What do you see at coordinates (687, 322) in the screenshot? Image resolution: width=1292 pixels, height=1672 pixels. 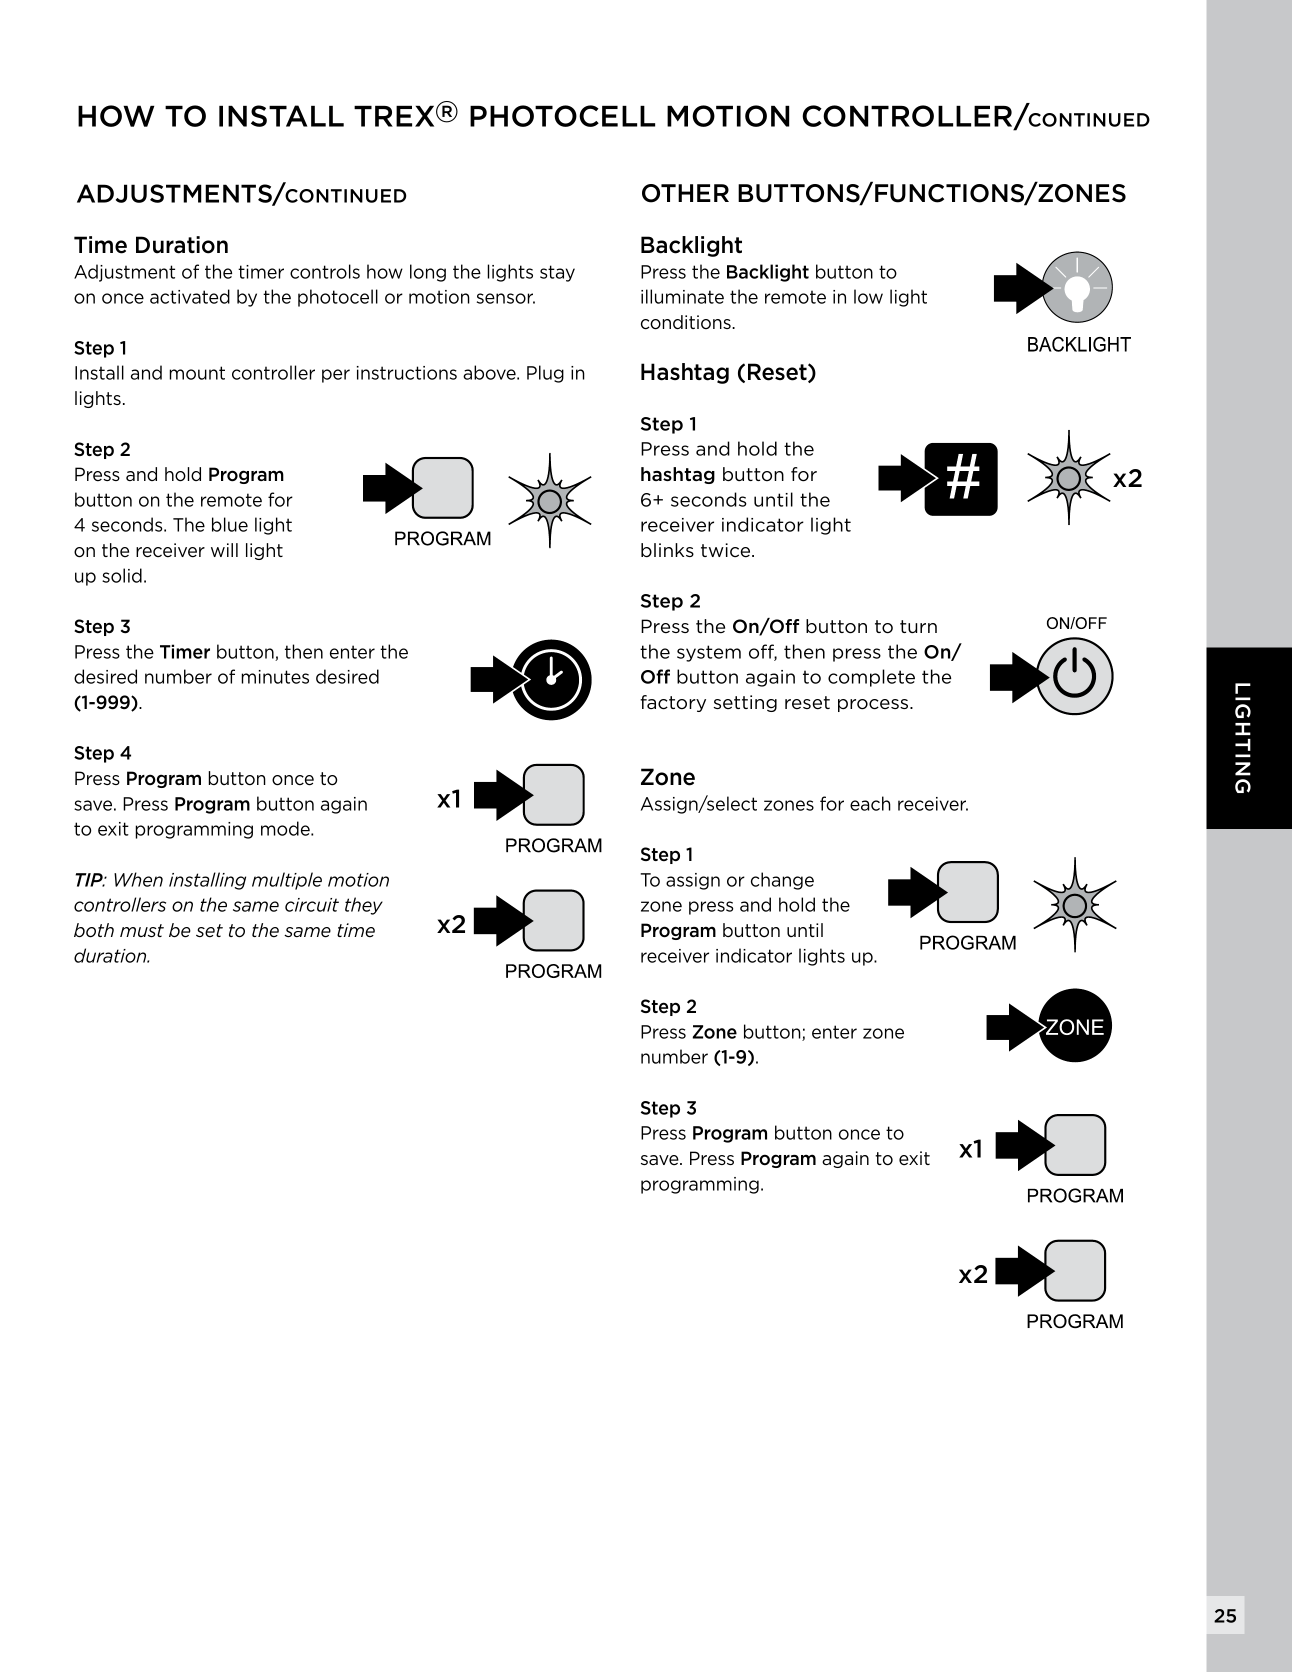 I see `conditions` at bounding box center [687, 322].
